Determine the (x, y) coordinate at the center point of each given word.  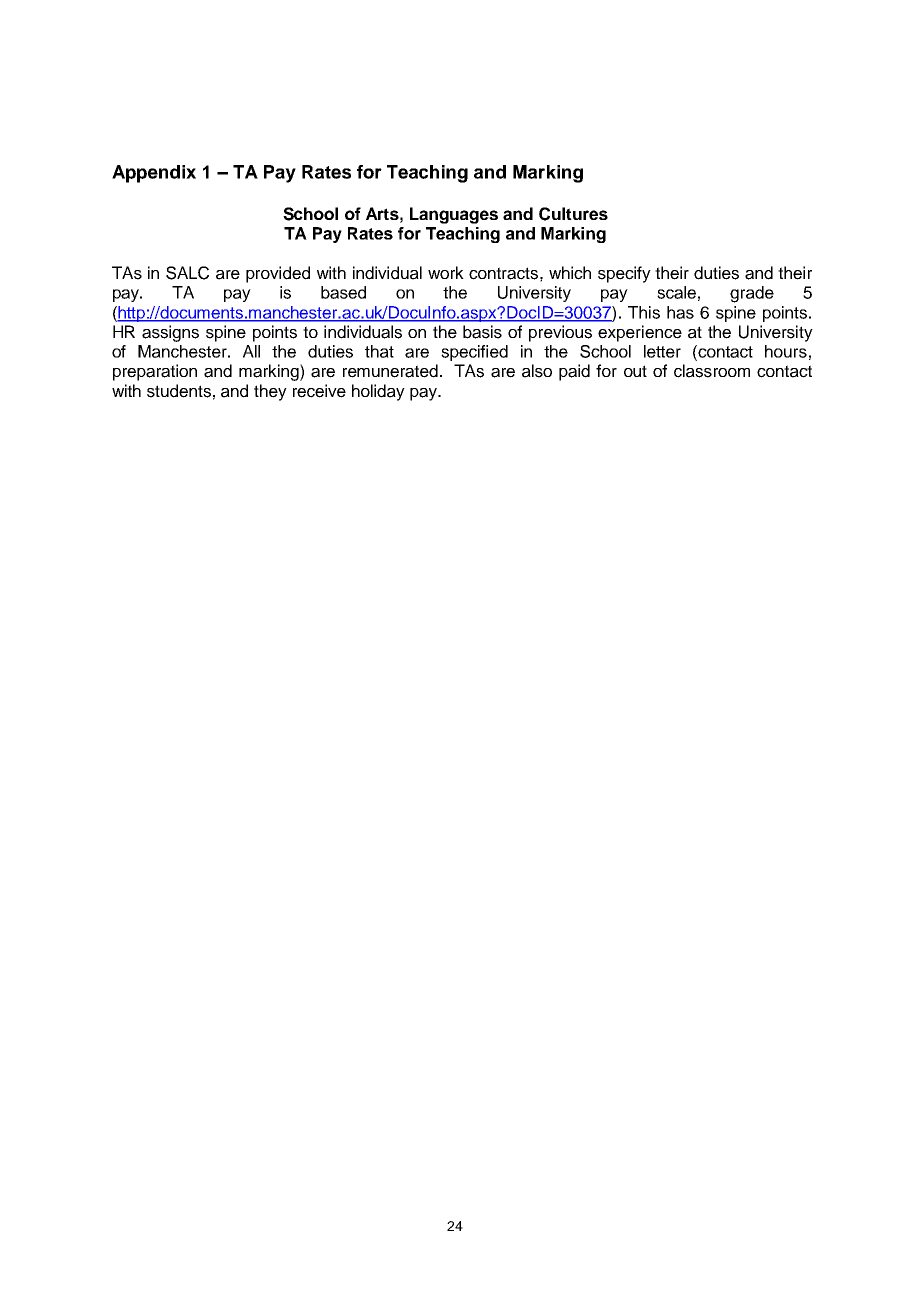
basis (482, 332)
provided (278, 274)
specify (624, 274)
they (270, 392)
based (343, 292)
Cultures (573, 214)
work (446, 272)
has (680, 312)
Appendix (154, 174)
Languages (454, 215)
